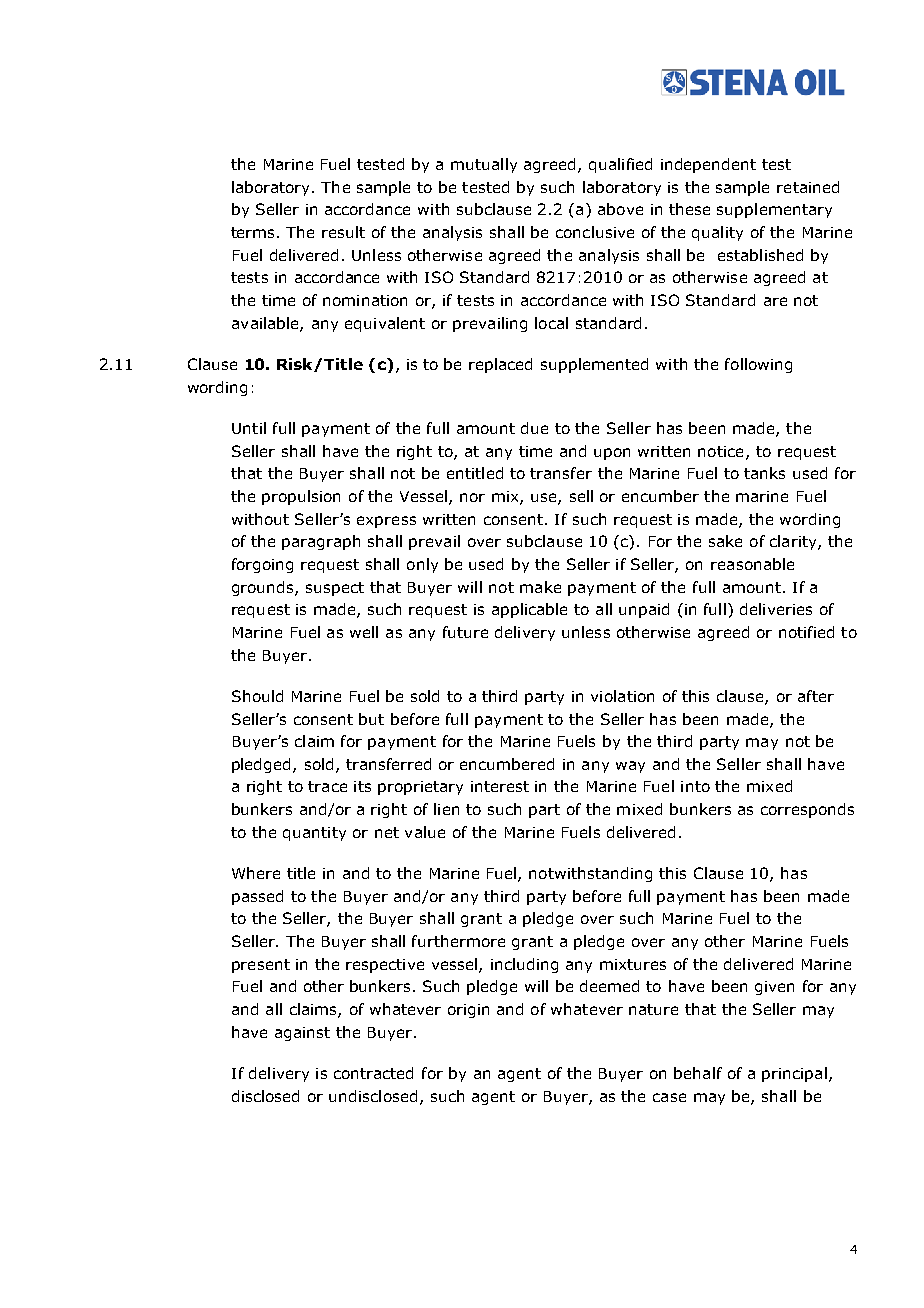 This screenshot has height=1308, width=924. What do you see at coordinates (484, 165) in the screenshot?
I see `mutually` at bounding box center [484, 165].
